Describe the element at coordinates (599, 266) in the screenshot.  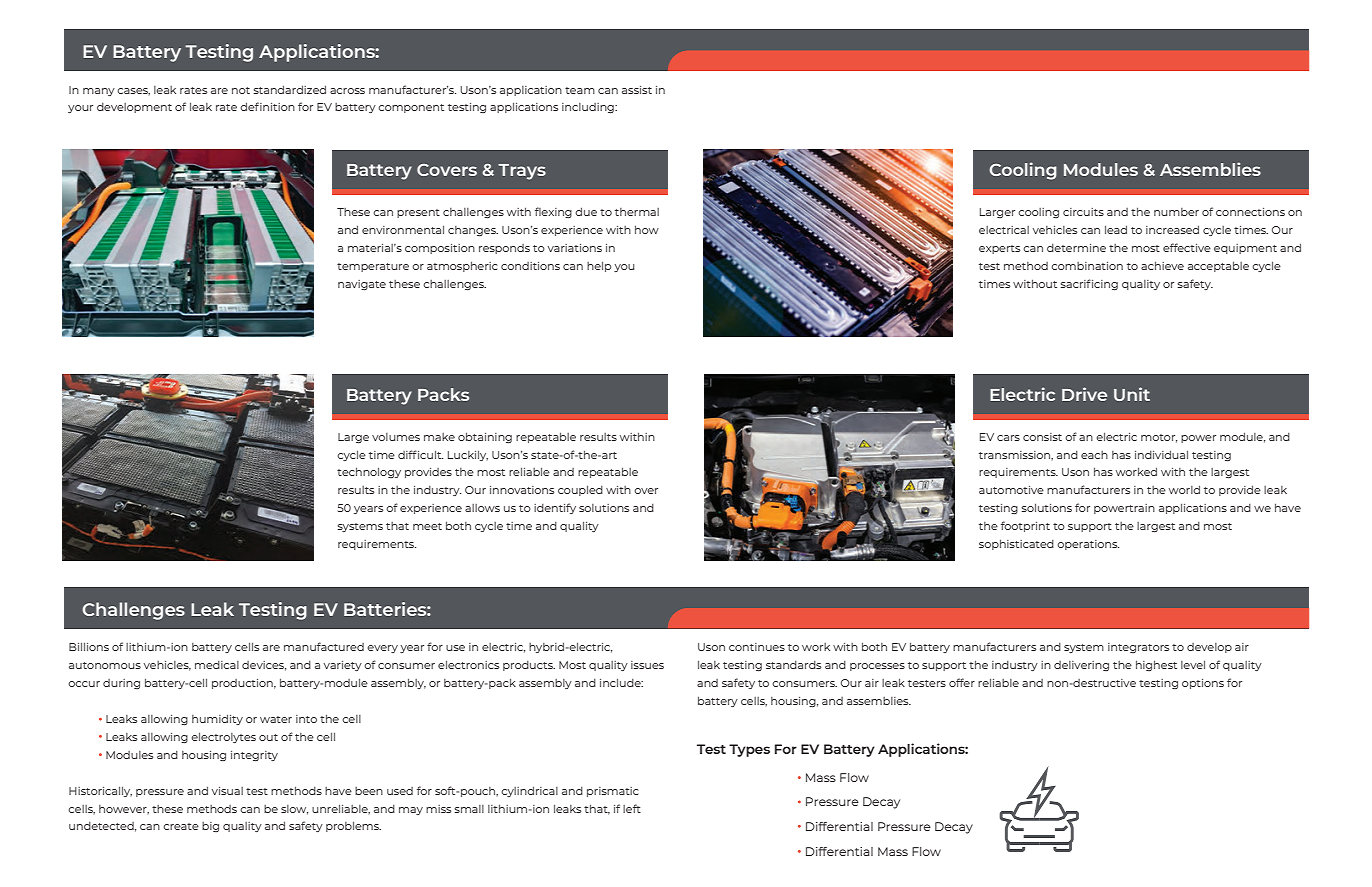
I see `help` at that location.
